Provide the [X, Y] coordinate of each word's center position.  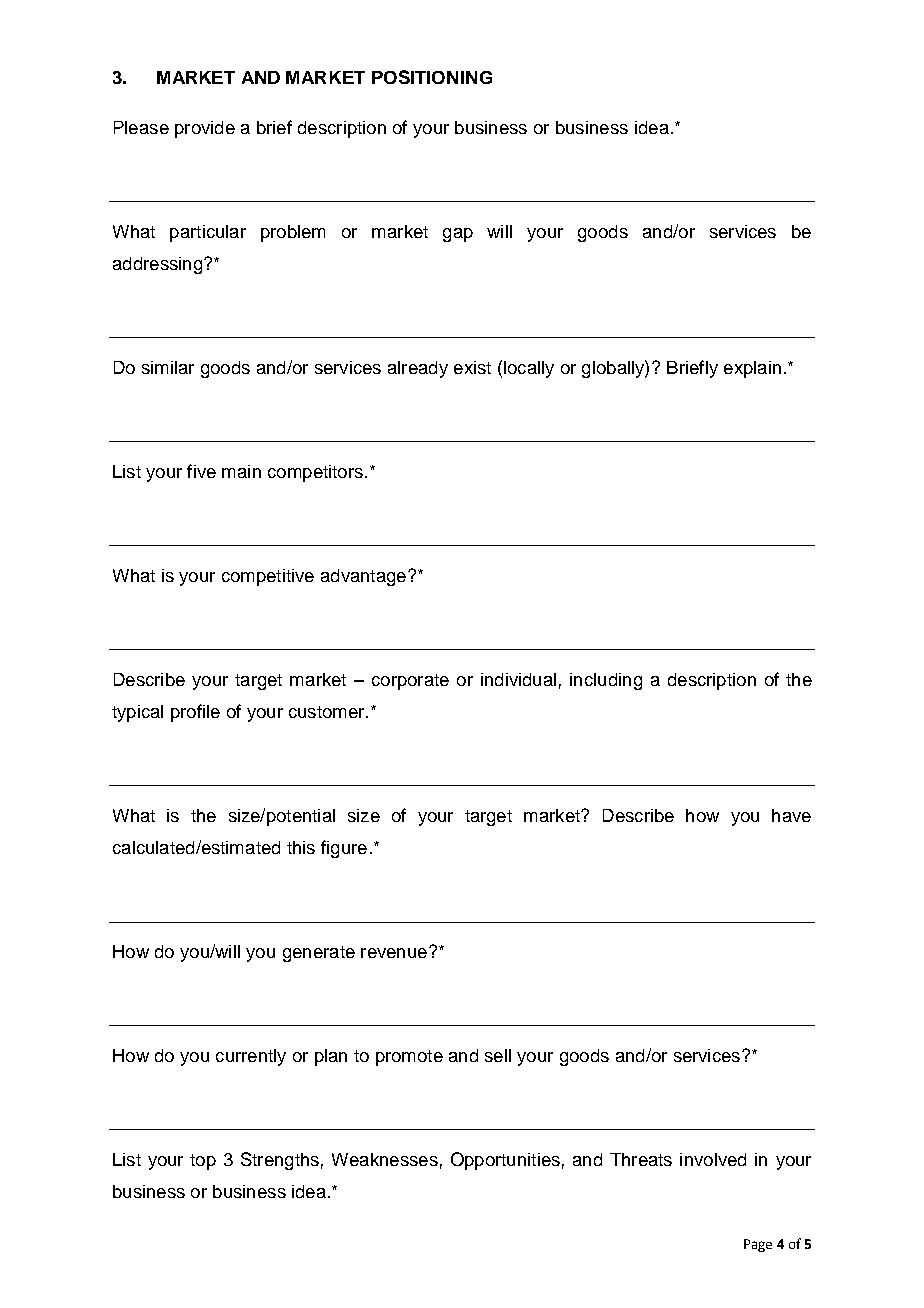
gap [458, 235]
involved [713, 1159]
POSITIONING [432, 77]
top [203, 1162]
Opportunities [505, 1161]
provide [205, 129]
